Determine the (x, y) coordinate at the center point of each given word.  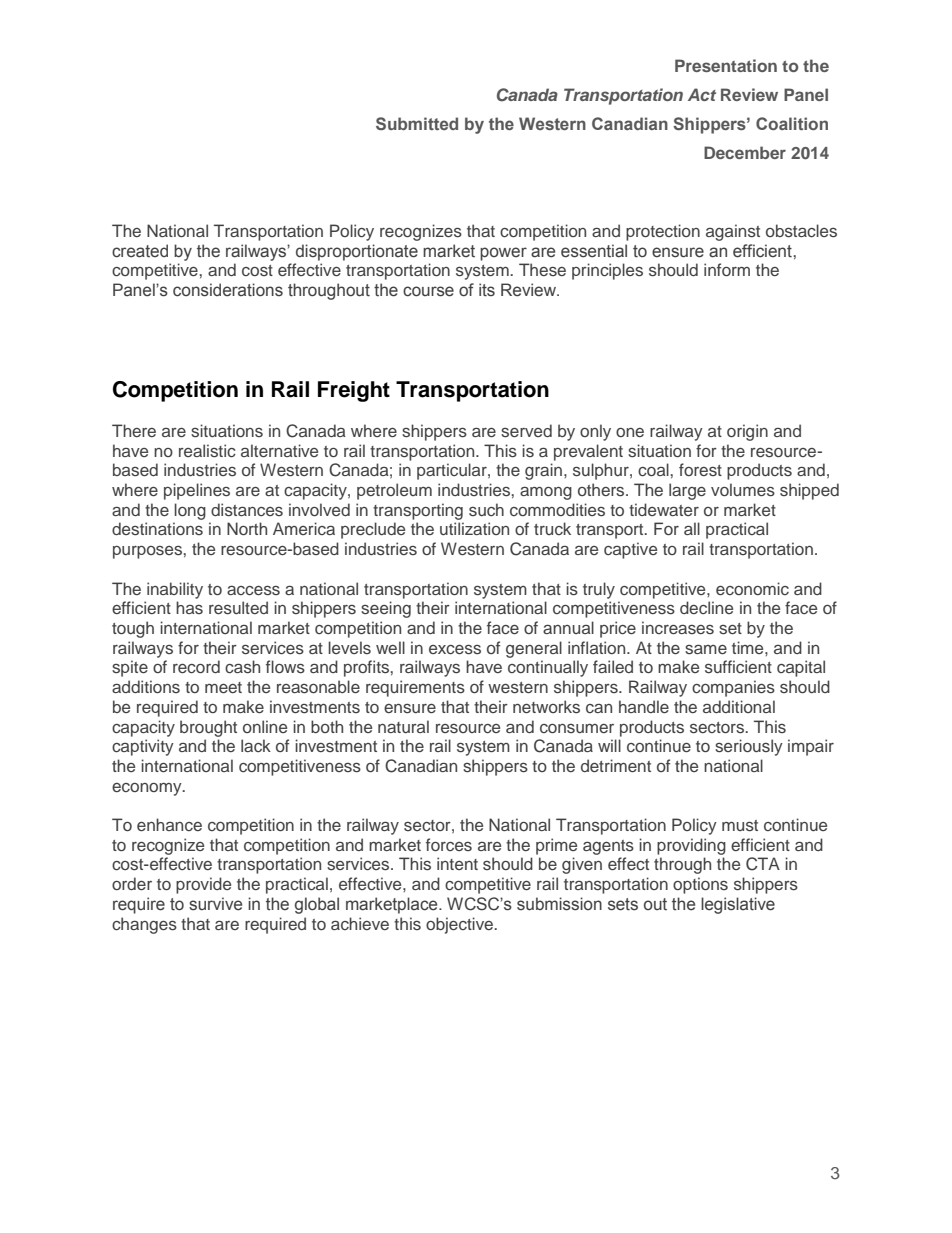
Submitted (417, 123)
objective (460, 925)
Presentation (726, 65)
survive (215, 904)
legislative (738, 905)
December (745, 152)
